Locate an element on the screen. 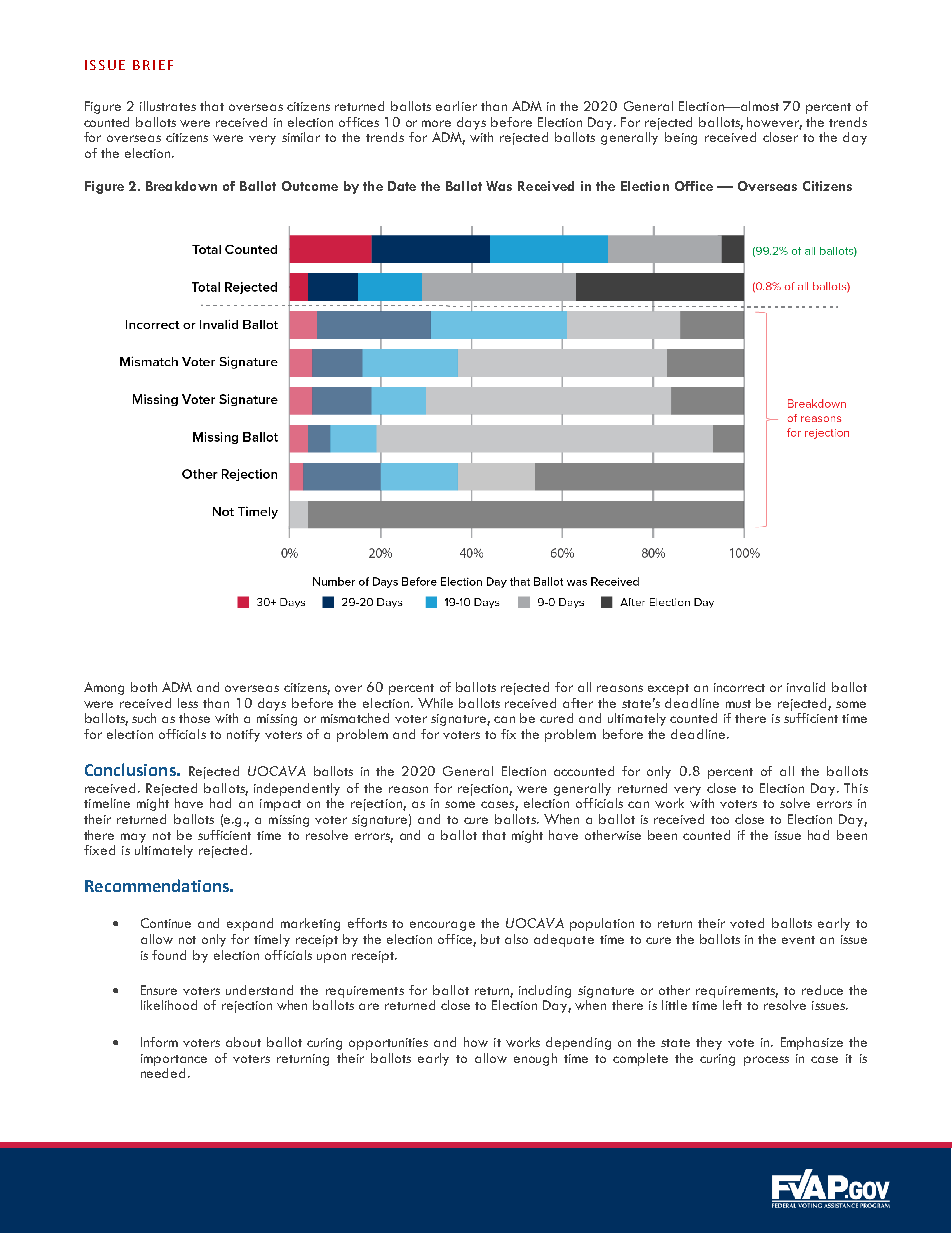  incorrect is located at coordinates (739, 687).
